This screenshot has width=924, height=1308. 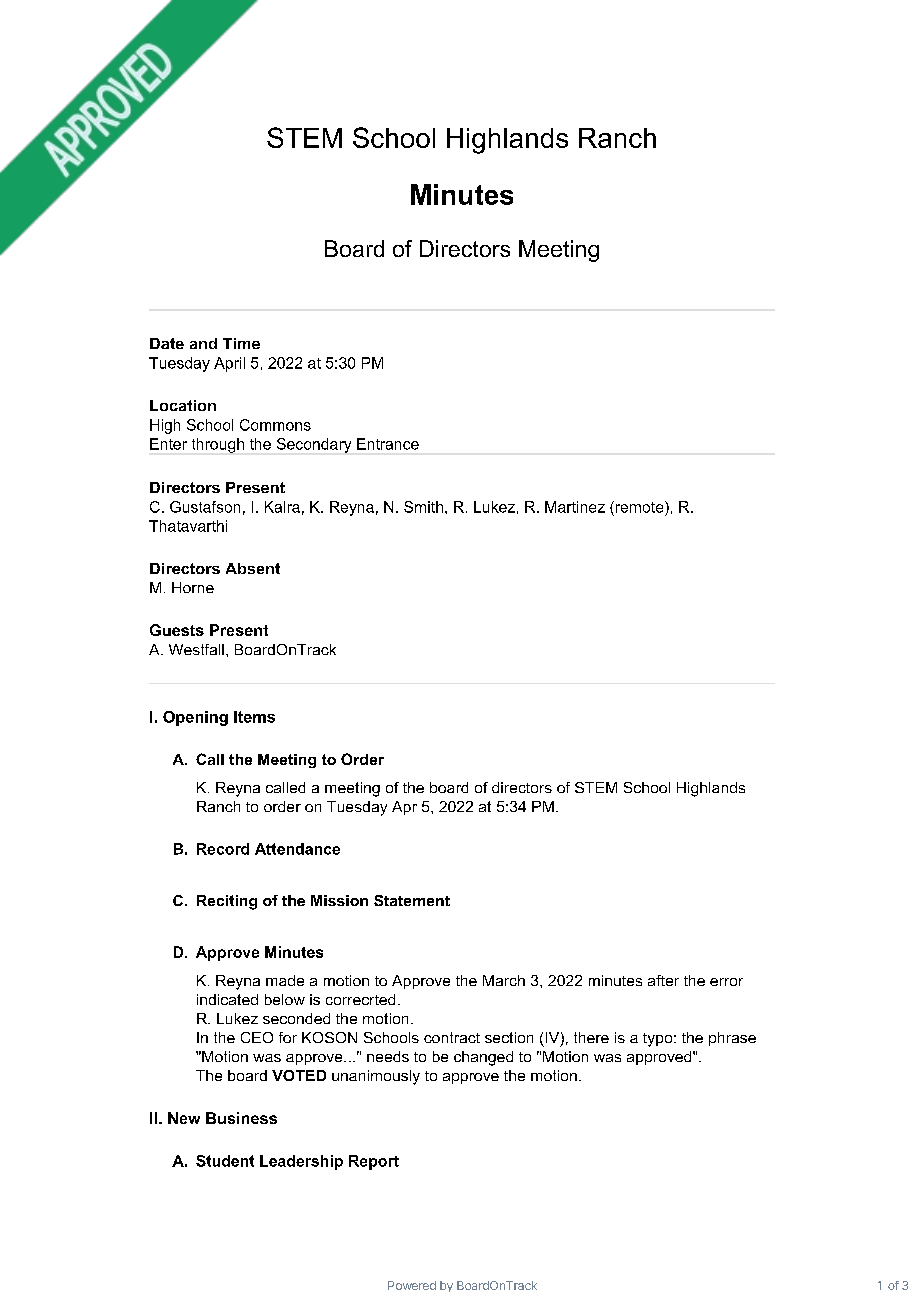 What do you see at coordinates (663, 980) in the screenshot?
I see `after` at bounding box center [663, 980].
